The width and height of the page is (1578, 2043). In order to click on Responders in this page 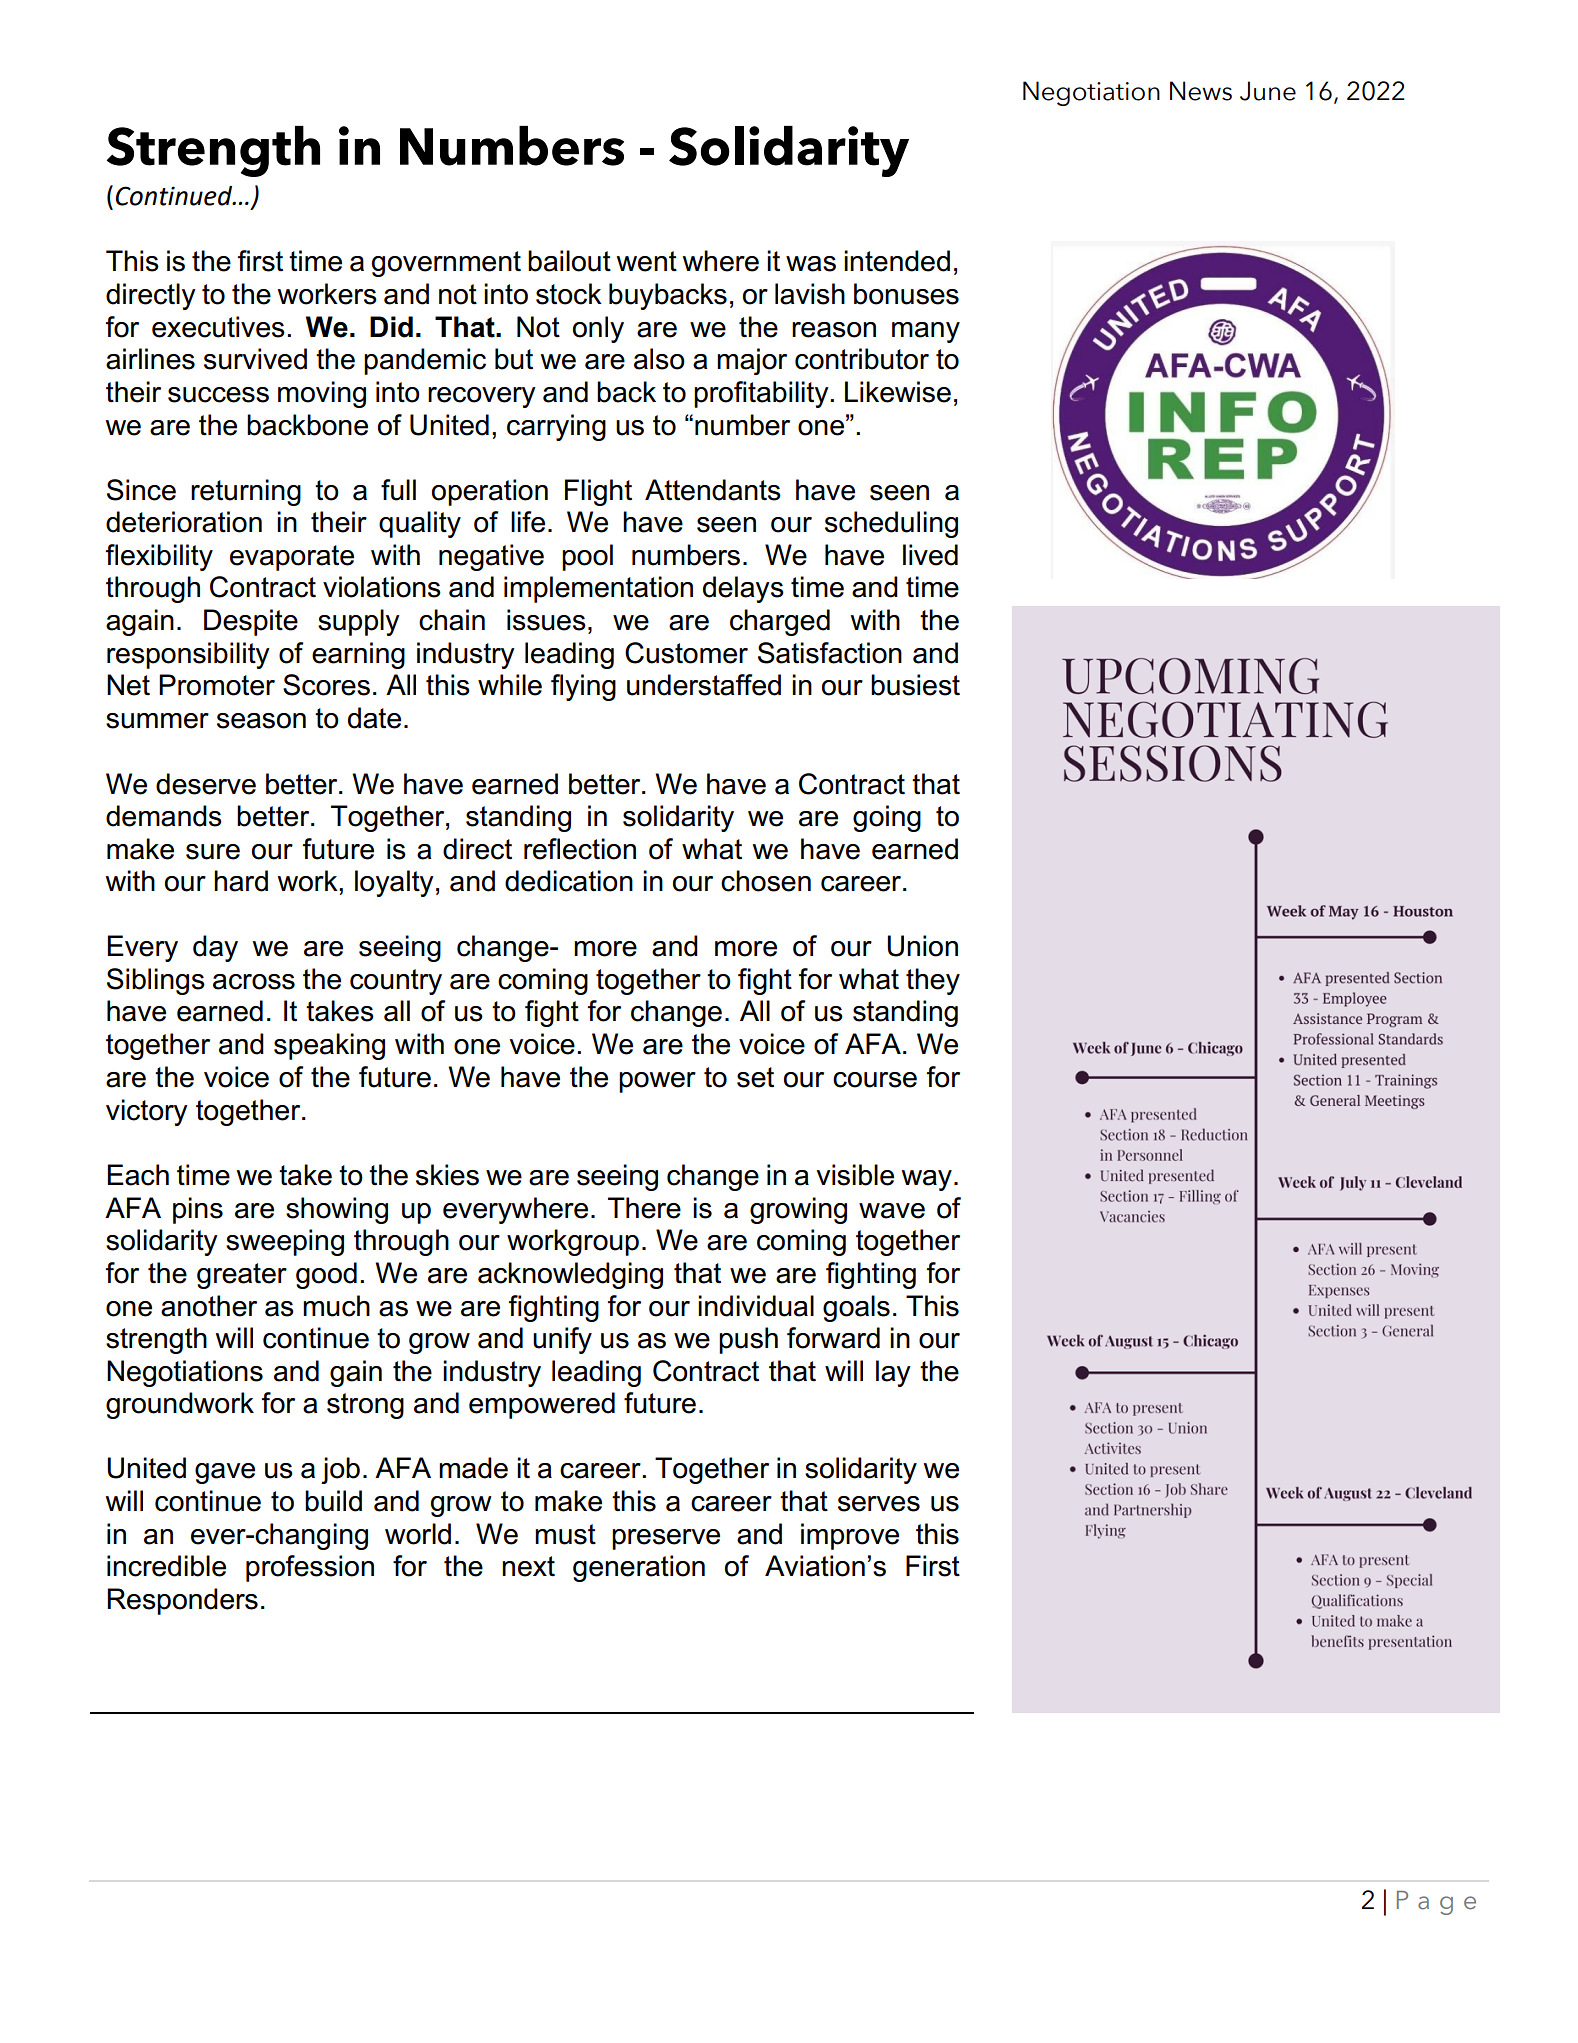, I will do `click(182, 1601)`.
